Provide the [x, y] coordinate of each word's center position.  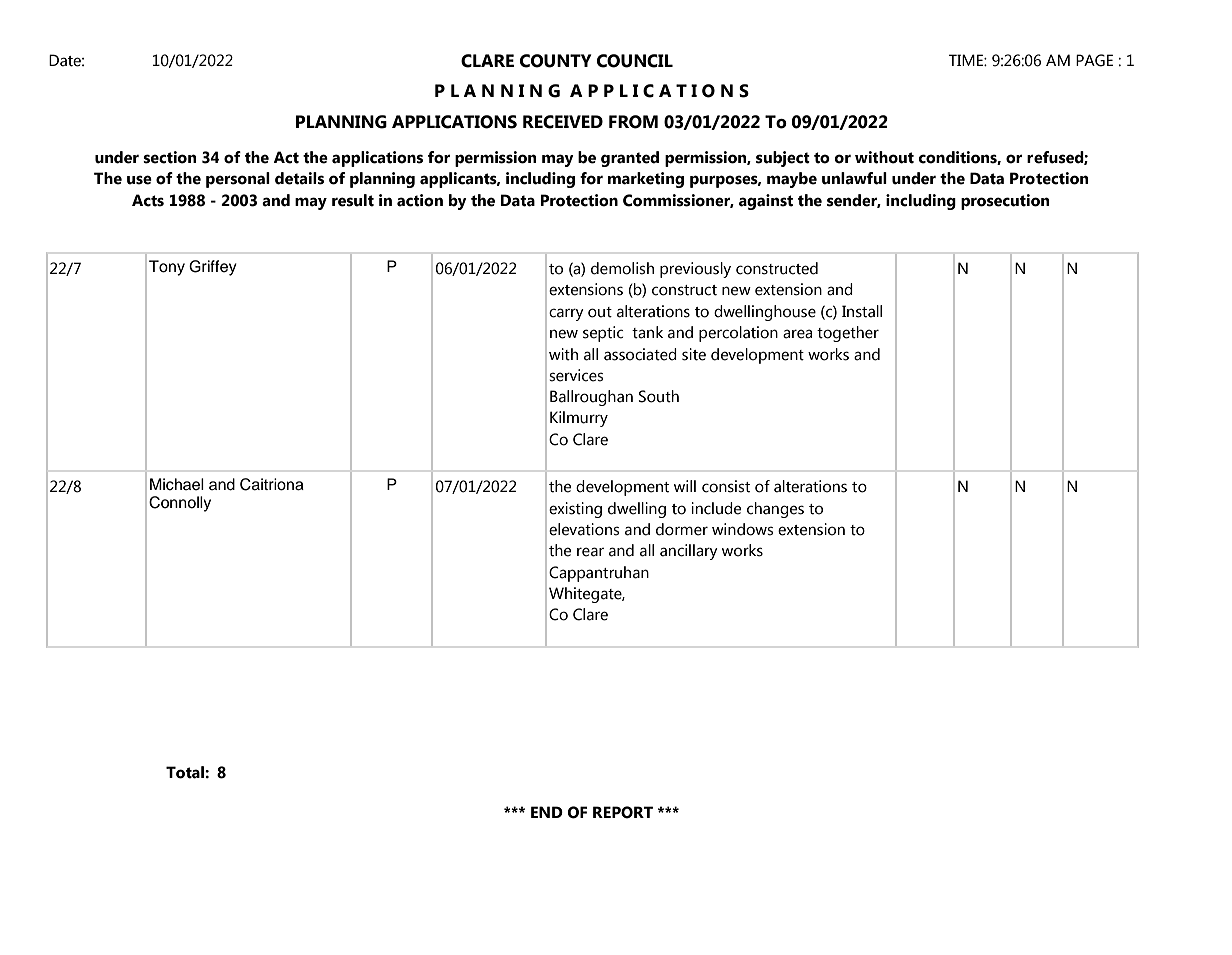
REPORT [623, 812]
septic [603, 334]
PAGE [1094, 60]
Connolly [180, 504]
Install [862, 311]
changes [775, 510]
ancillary [689, 552]
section [170, 157]
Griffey [213, 268]
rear [590, 552]
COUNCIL [635, 61]
